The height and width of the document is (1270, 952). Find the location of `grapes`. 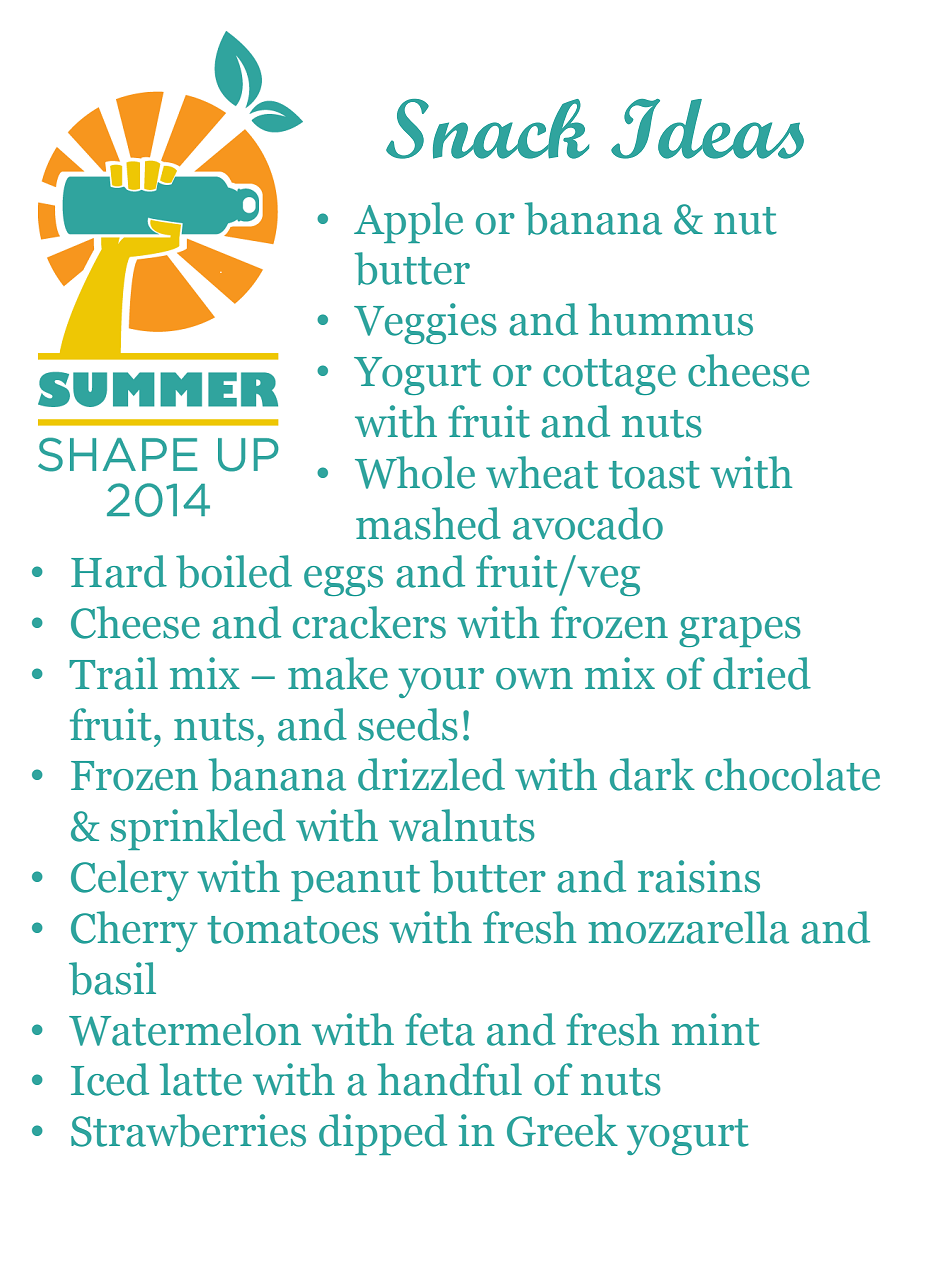

grapes is located at coordinates (740, 632).
